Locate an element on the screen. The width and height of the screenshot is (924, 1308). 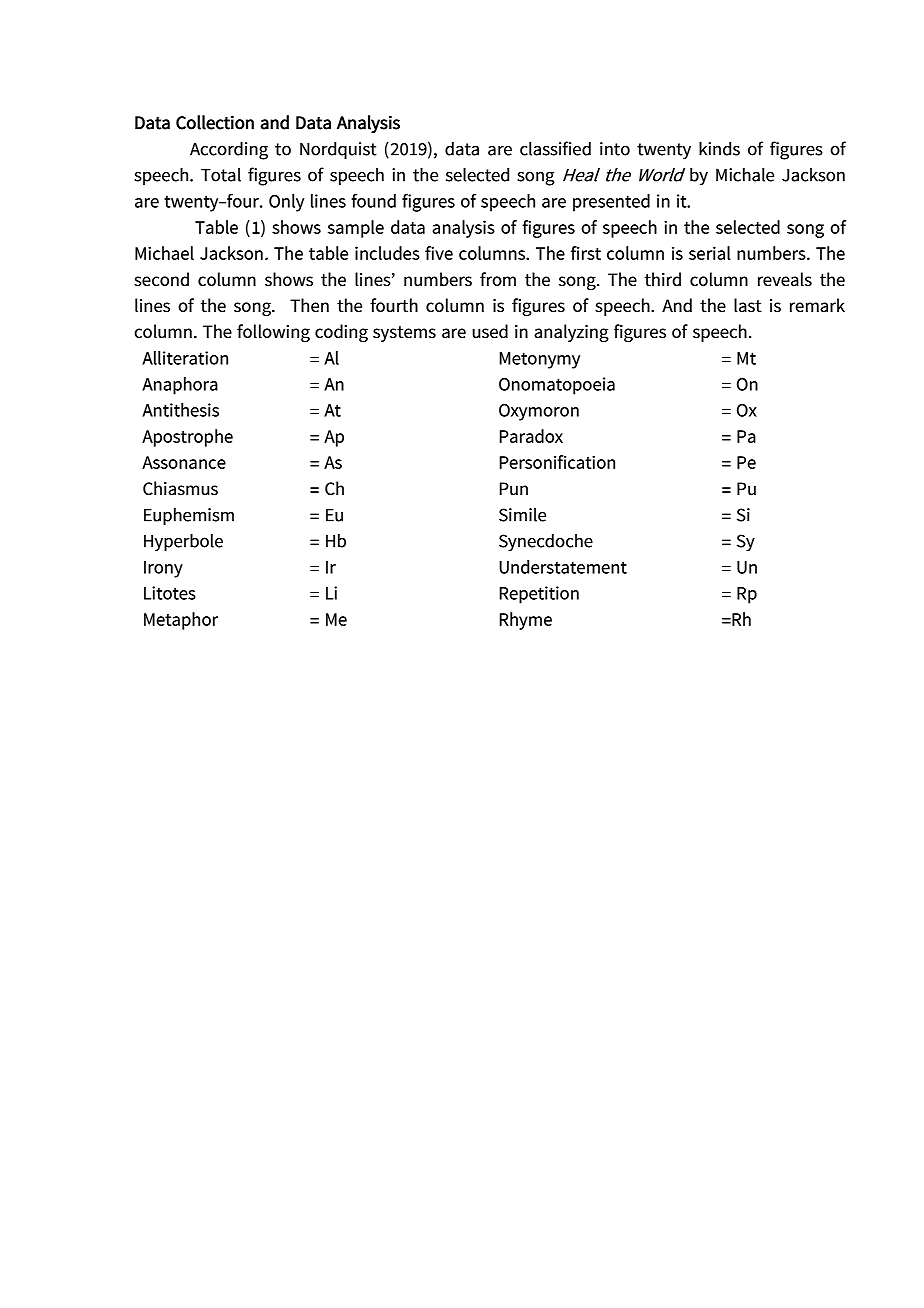
According is located at coordinates (229, 150).
